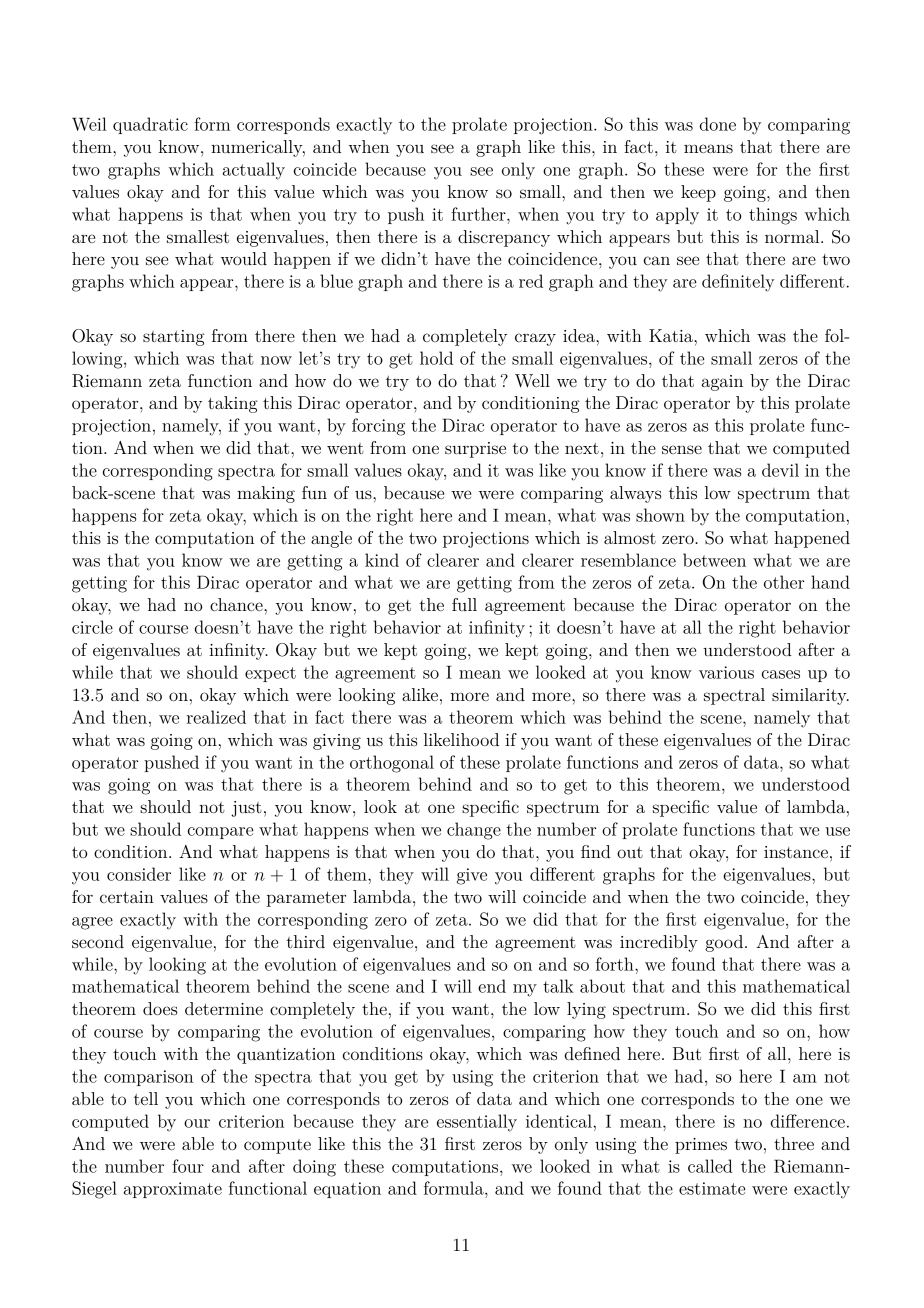 This page has height=1308, width=924. What do you see at coordinates (479, 214) in the page?
I see `further` at bounding box center [479, 214].
